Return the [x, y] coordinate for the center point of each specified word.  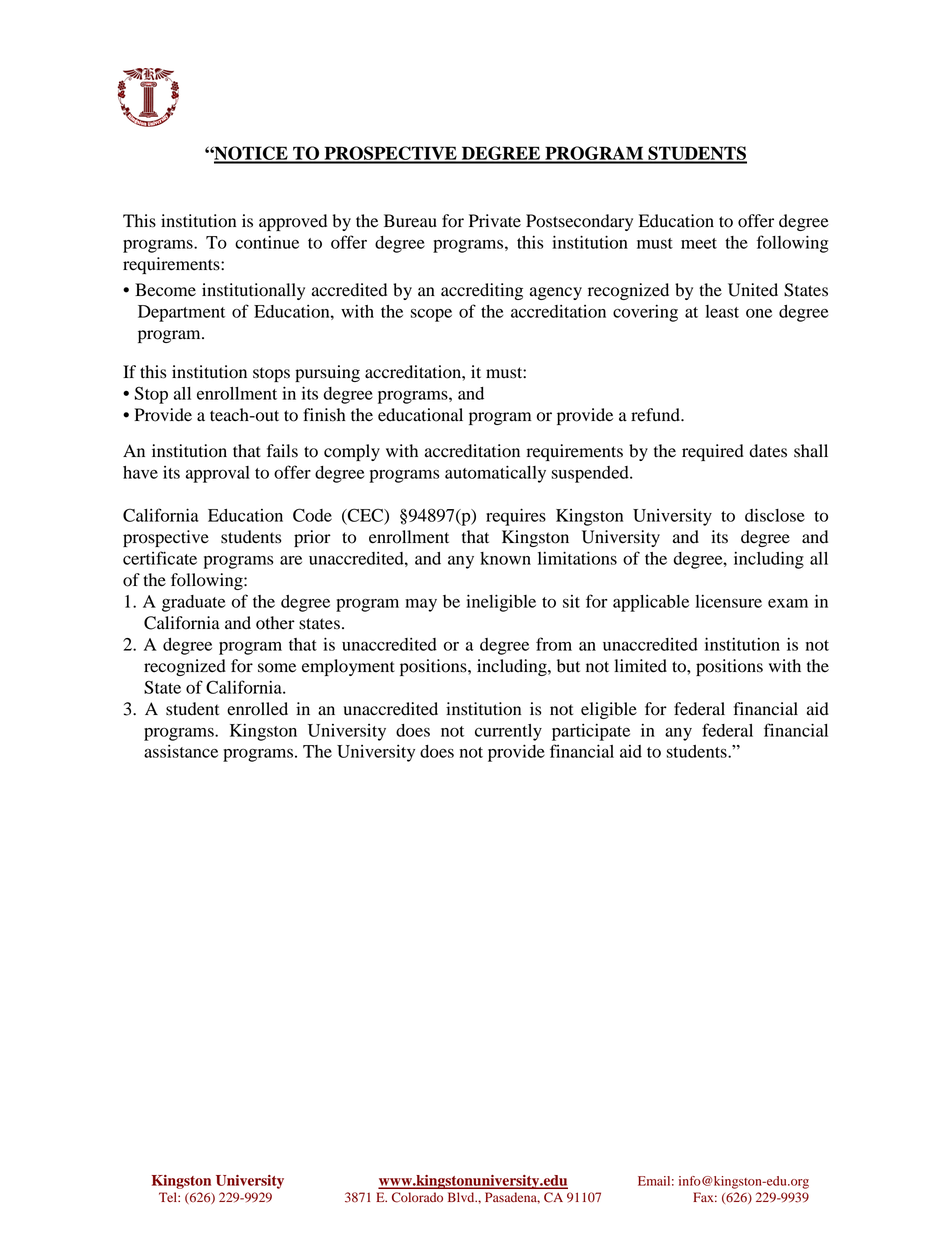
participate [591, 732]
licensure [728, 601]
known [505, 558]
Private [495, 221]
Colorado [417, 1197]
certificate [160, 558]
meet [699, 243]
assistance [181, 751]
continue [267, 242]
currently [508, 732]
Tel [169, 1197]
